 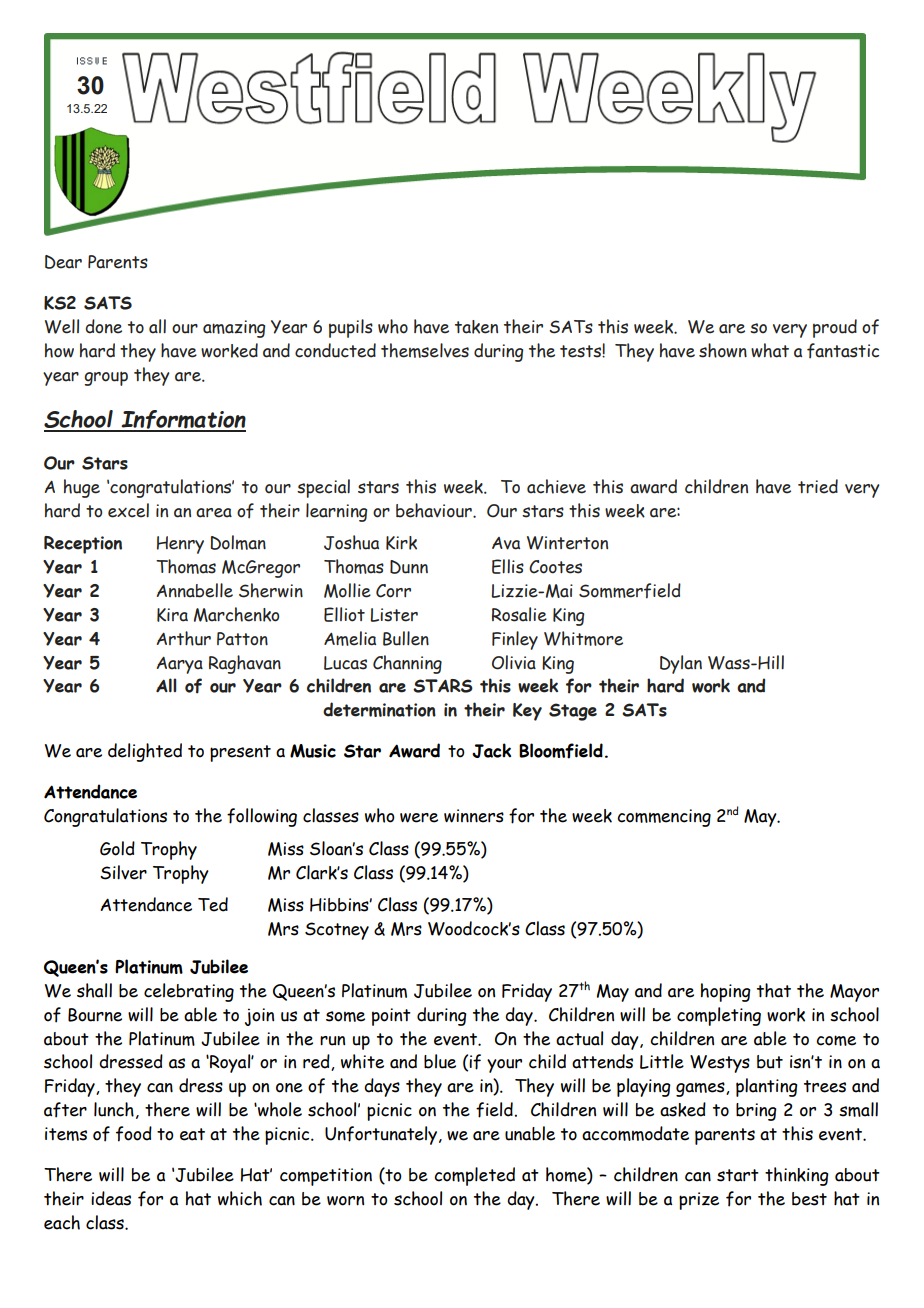 I want to click on ideas, so click(x=111, y=1198).
